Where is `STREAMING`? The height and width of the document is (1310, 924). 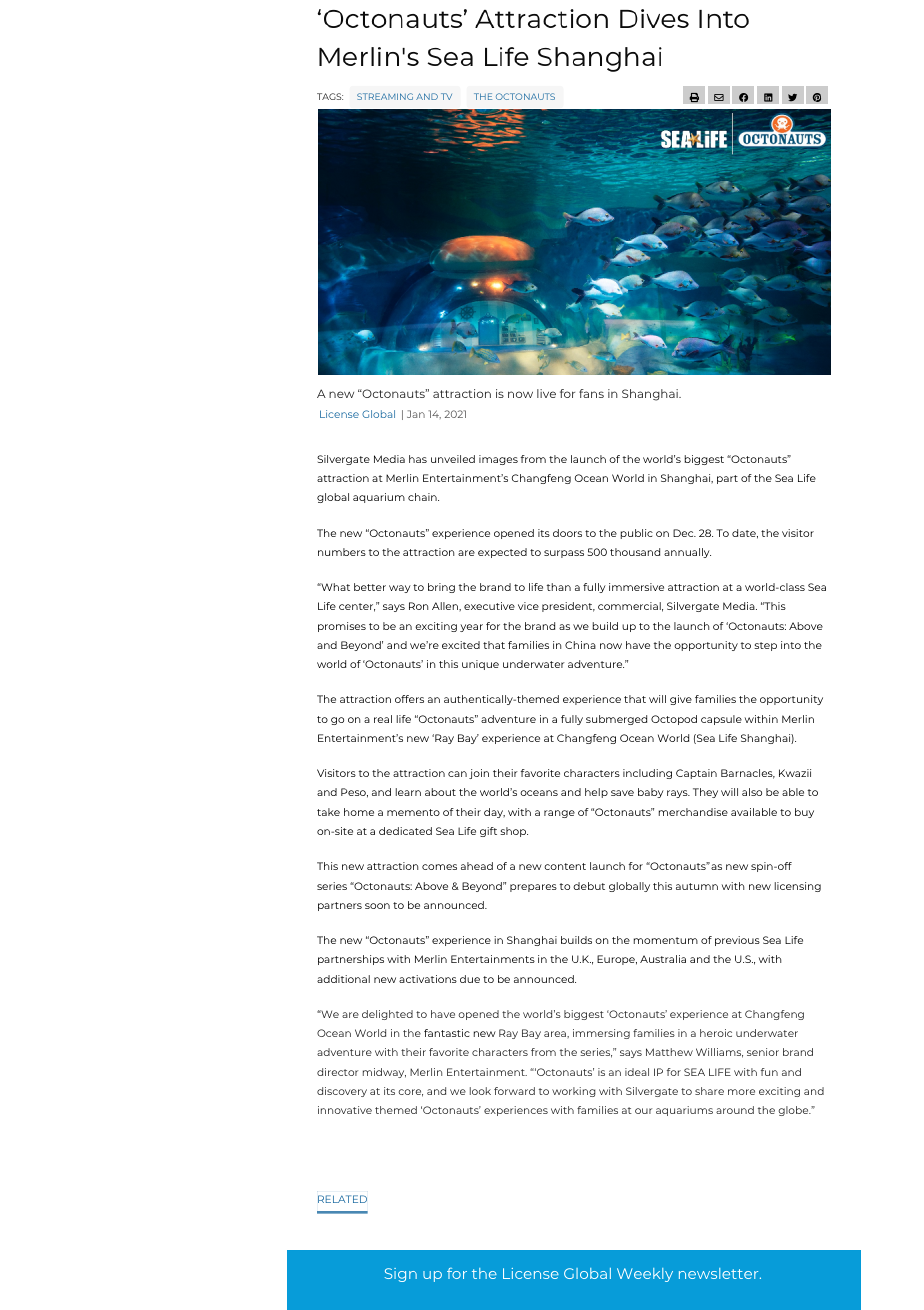
STREAMING is located at coordinates (385, 96).
